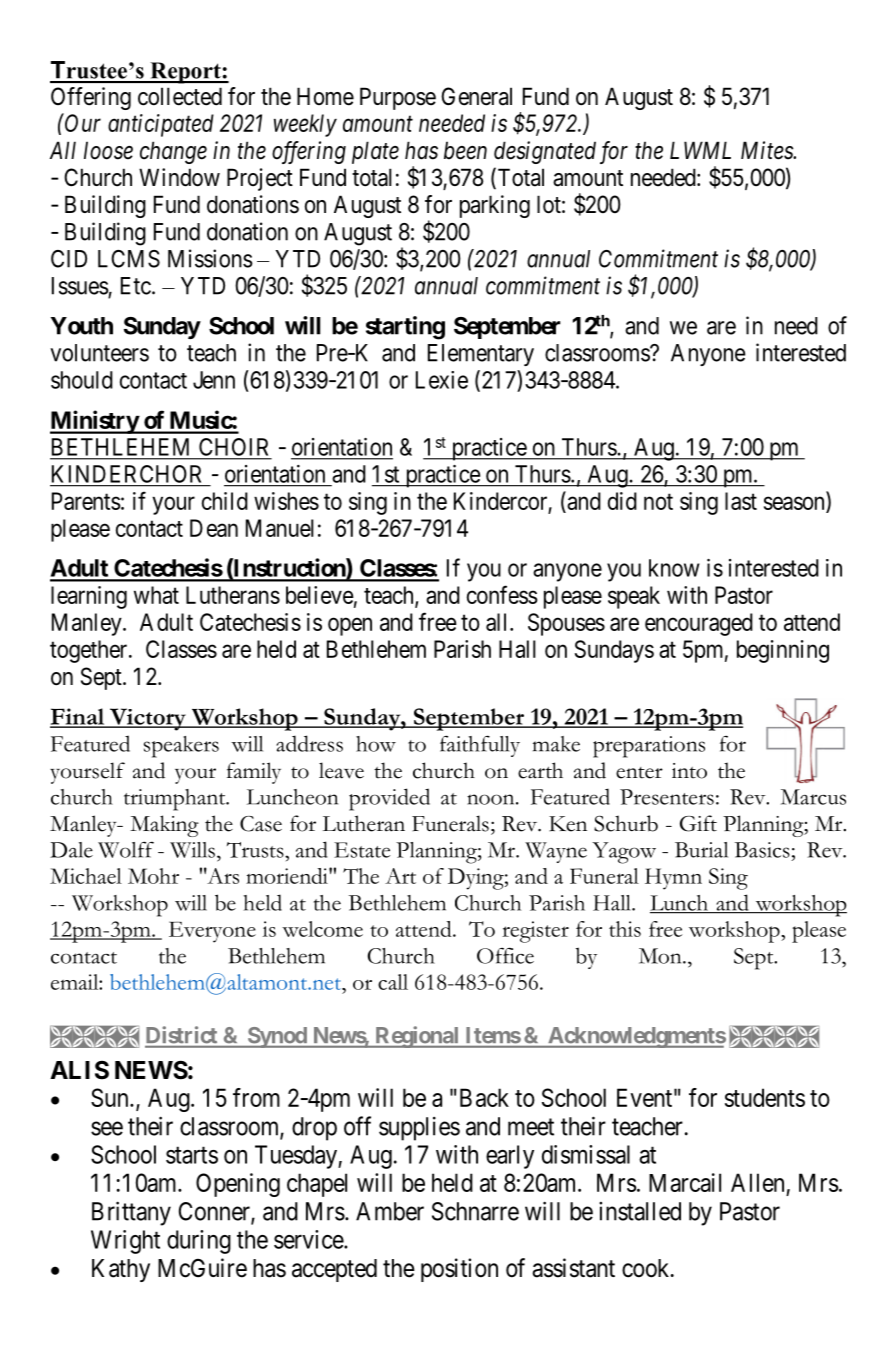 This document has width=887, height=1372. What do you see at coordinates (476, 96) in the document?
I see `General` at bounding box center [476, 96].
